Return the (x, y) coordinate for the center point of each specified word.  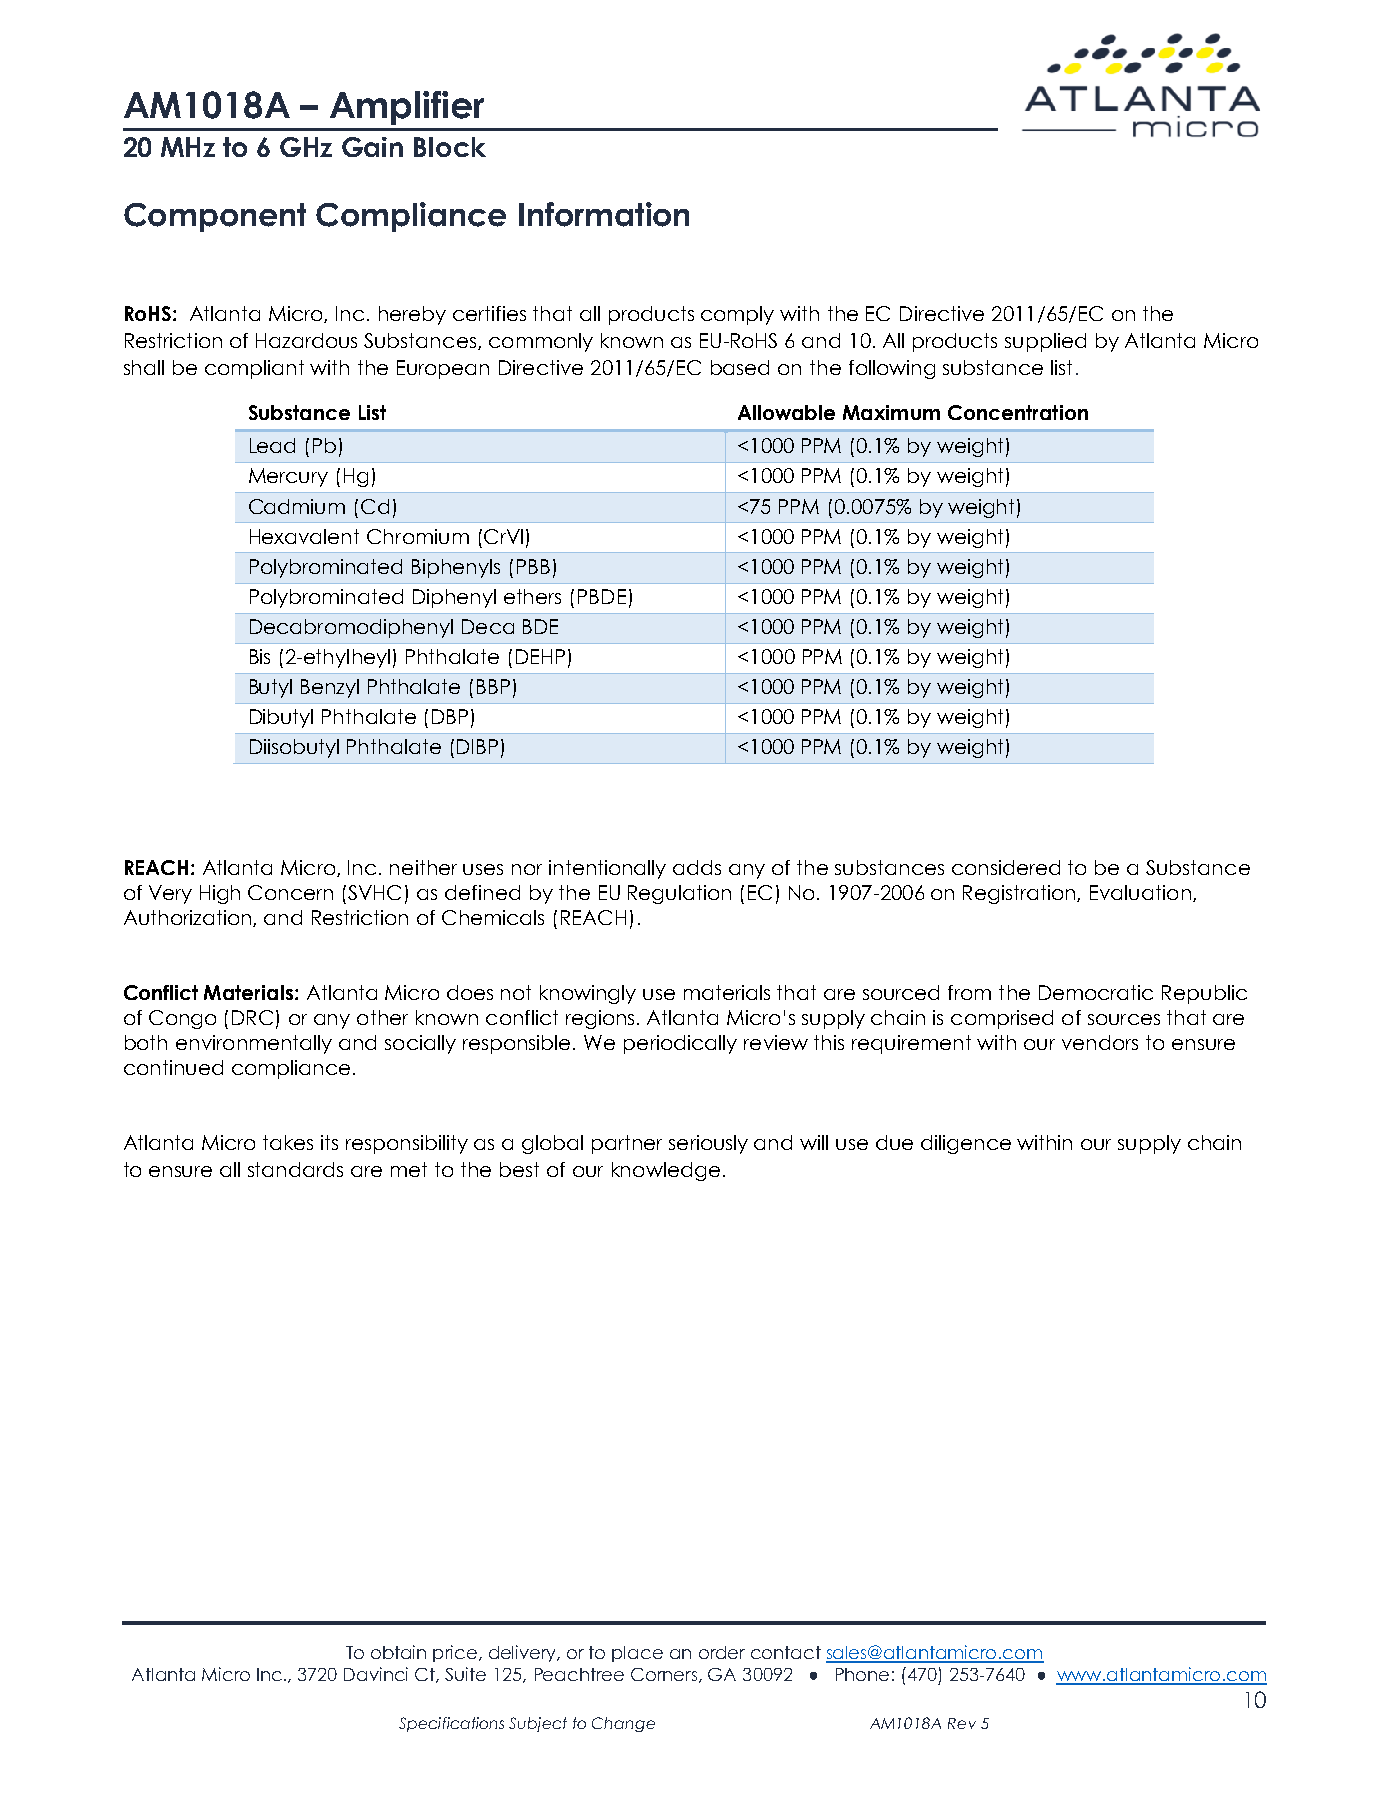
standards (295, 1169)
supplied (1045, 342)
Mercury (288, 477)
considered (1006, 867)
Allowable (786, 412)
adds (697, 867)
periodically (680, 1044)
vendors (1100, 1042)
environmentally (254, 1044)
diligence (966, 1144)
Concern (290, 892)
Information (604, 214)
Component (215, 217)
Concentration (1018, 412)
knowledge (666, 1171)
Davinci (376, 1674)
